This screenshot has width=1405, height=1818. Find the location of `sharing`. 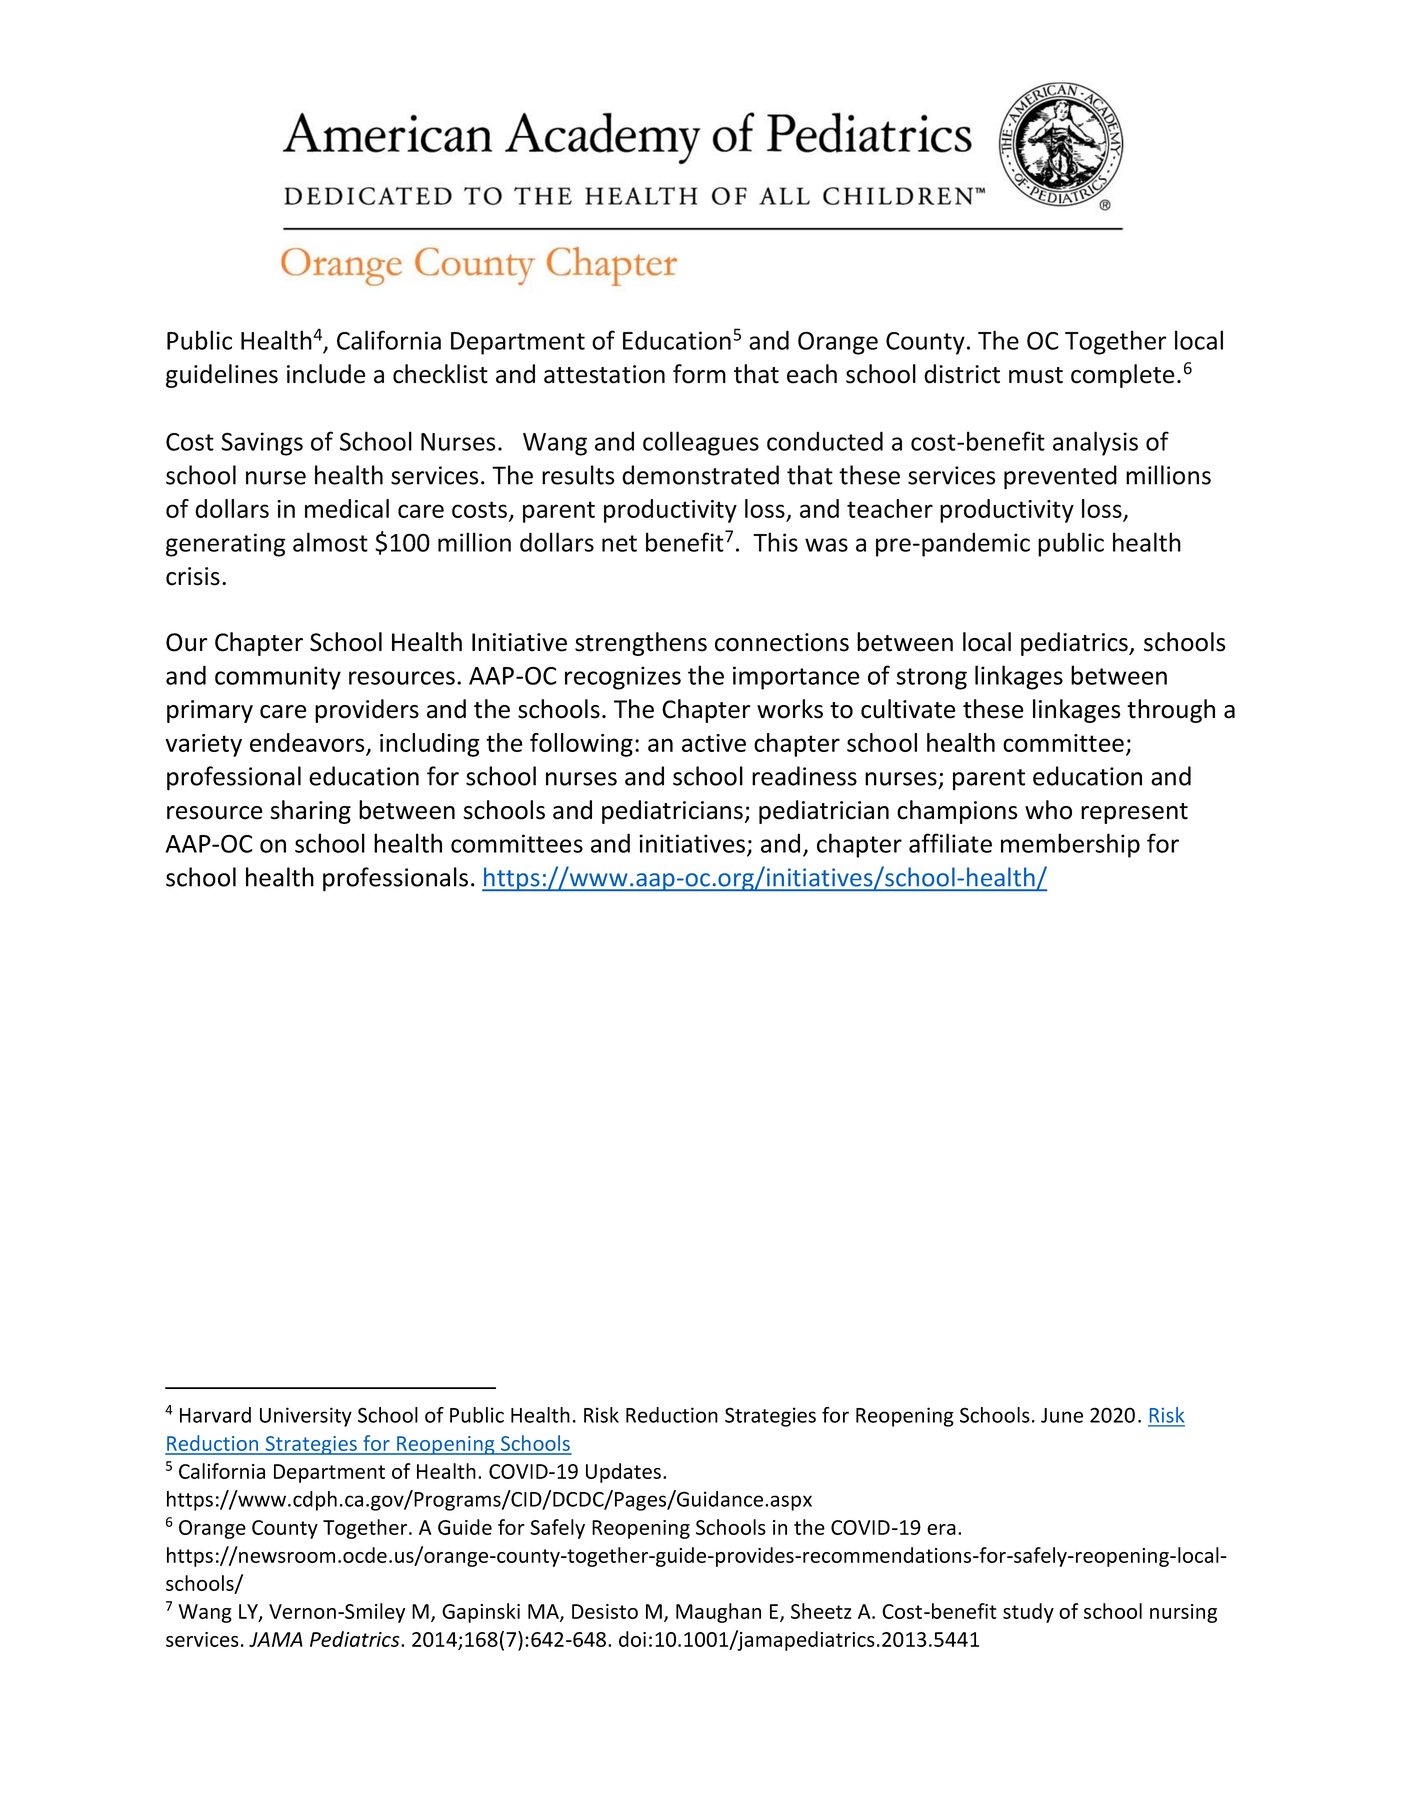

sharing is located at coordinates (310, 812).
